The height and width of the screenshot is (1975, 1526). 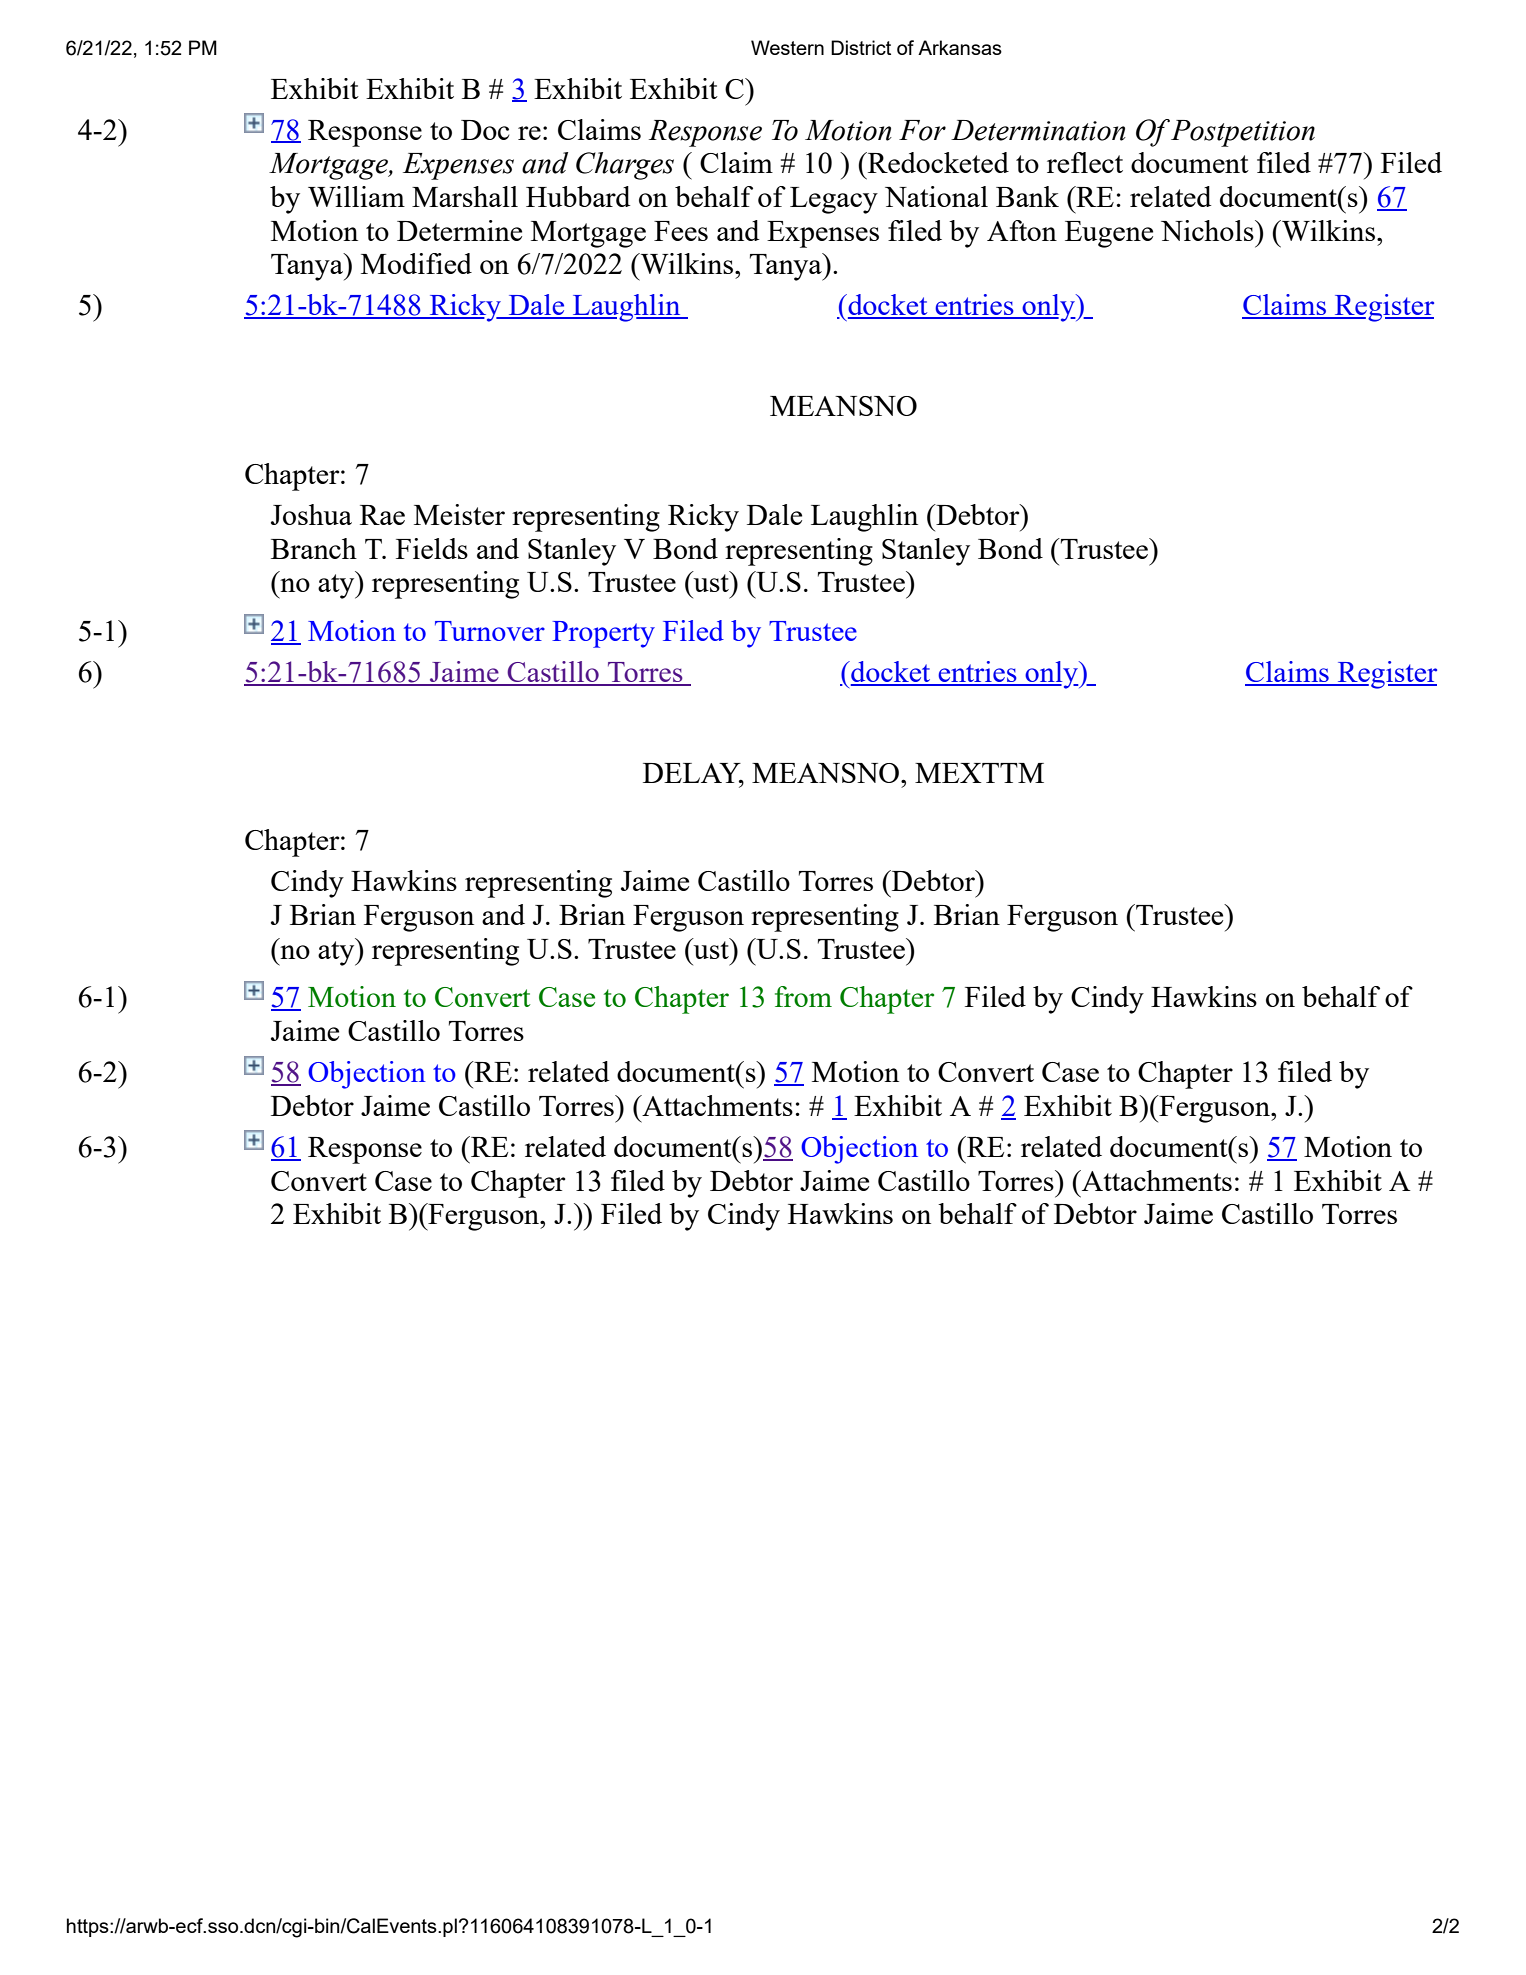 What do you see at coordinates (787, 47) in the screenshot?
I see `Western` at bounding box center [787, 47].
